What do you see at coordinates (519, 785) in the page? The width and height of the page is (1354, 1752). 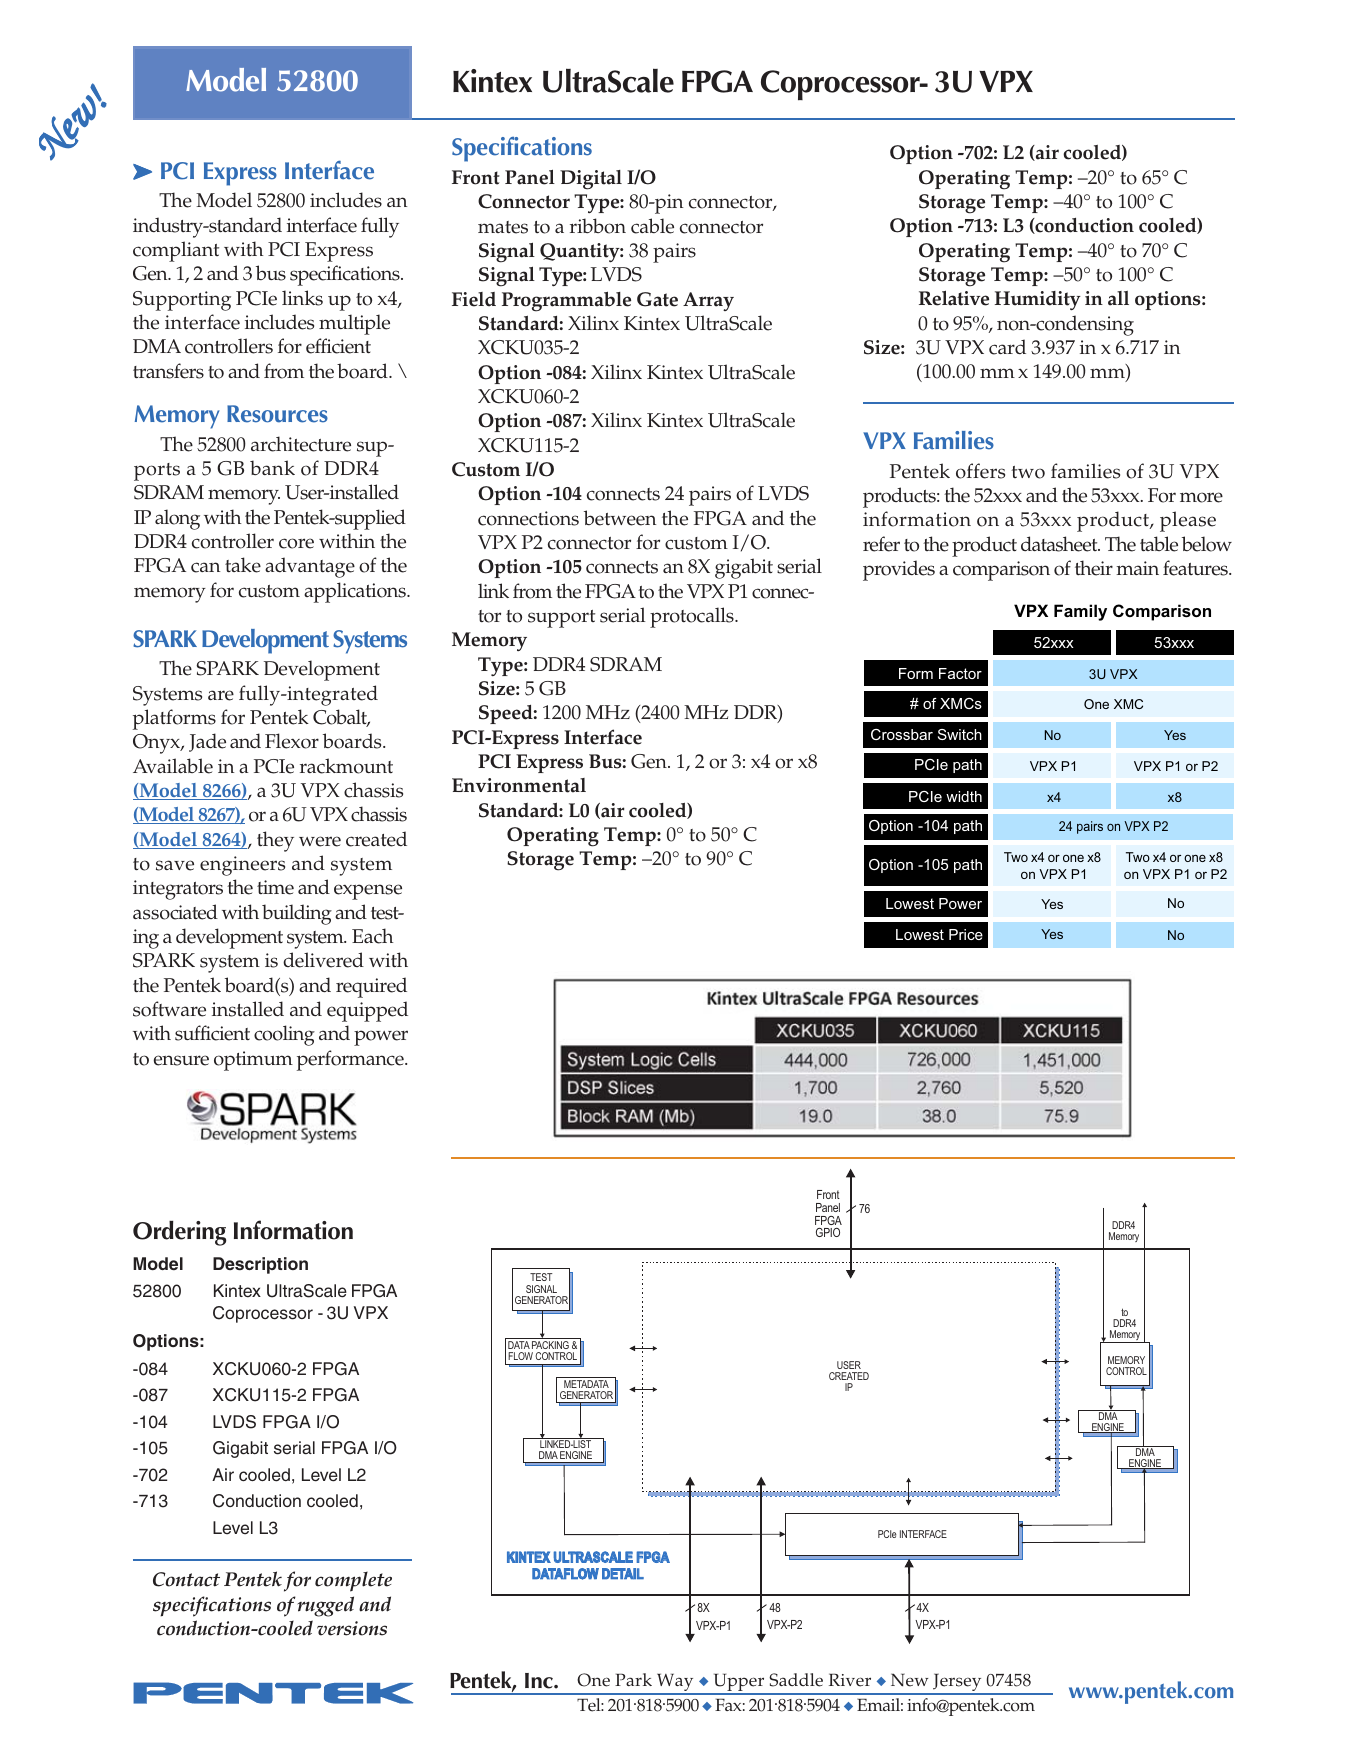 I see `Environmental` at bounding box center [519, 785].
